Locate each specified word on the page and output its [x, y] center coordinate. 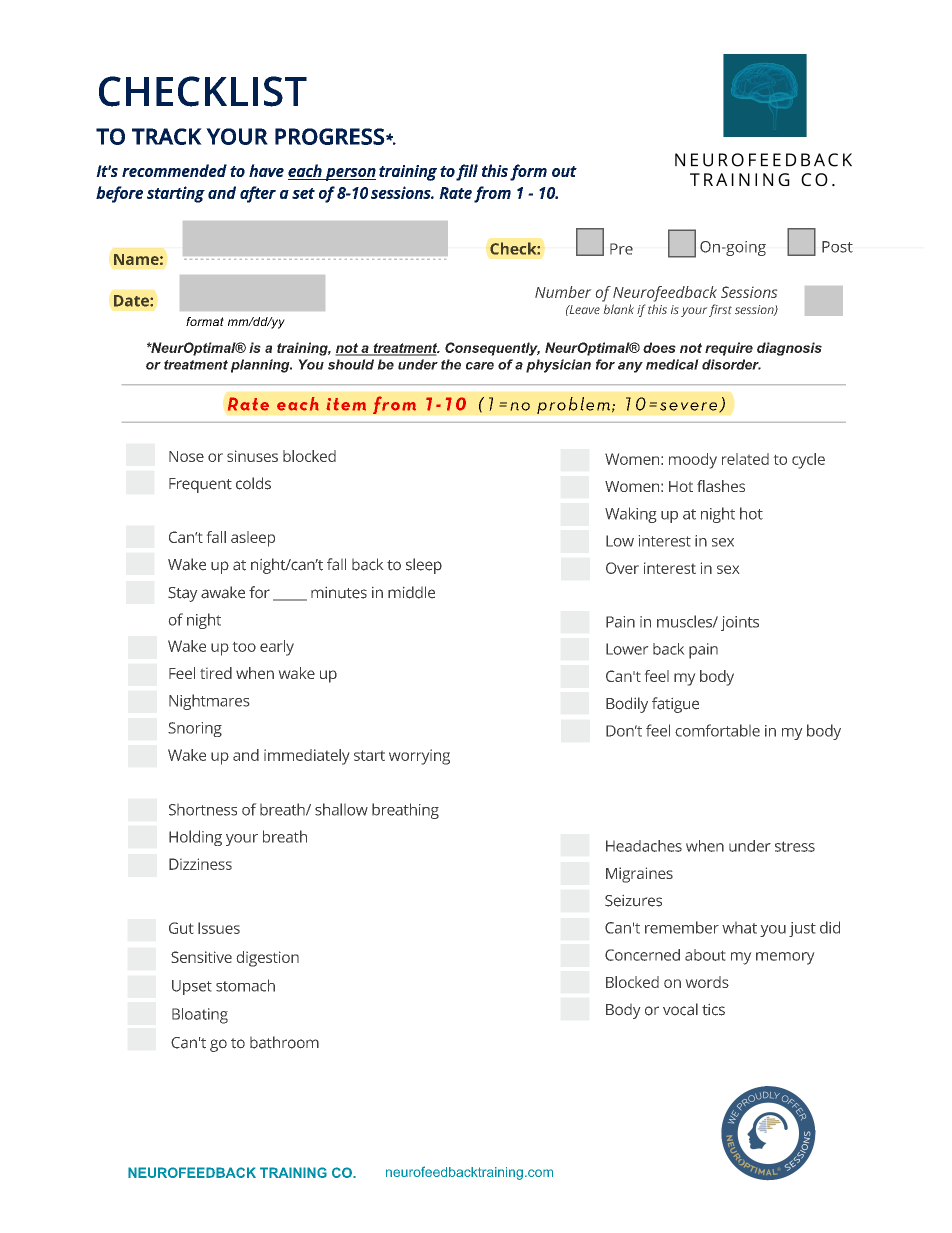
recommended [174, 170]
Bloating [200, 1016]
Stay [182, 594]
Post [837, 247]
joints [740, 623]
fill [467, 172]
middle [411, 592]
